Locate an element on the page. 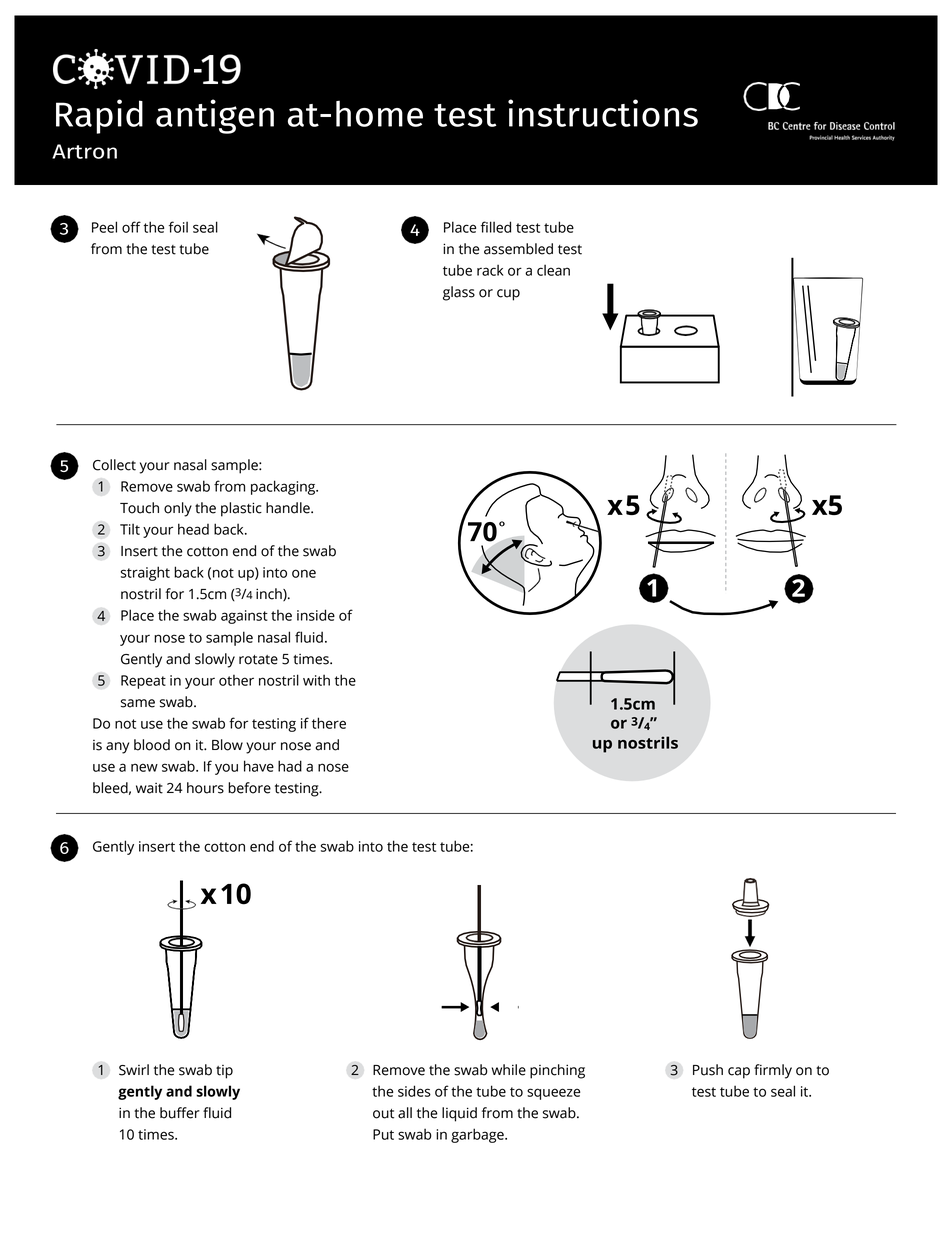 The image size is (952, 1233). with is located at coordinates (316, 680).
